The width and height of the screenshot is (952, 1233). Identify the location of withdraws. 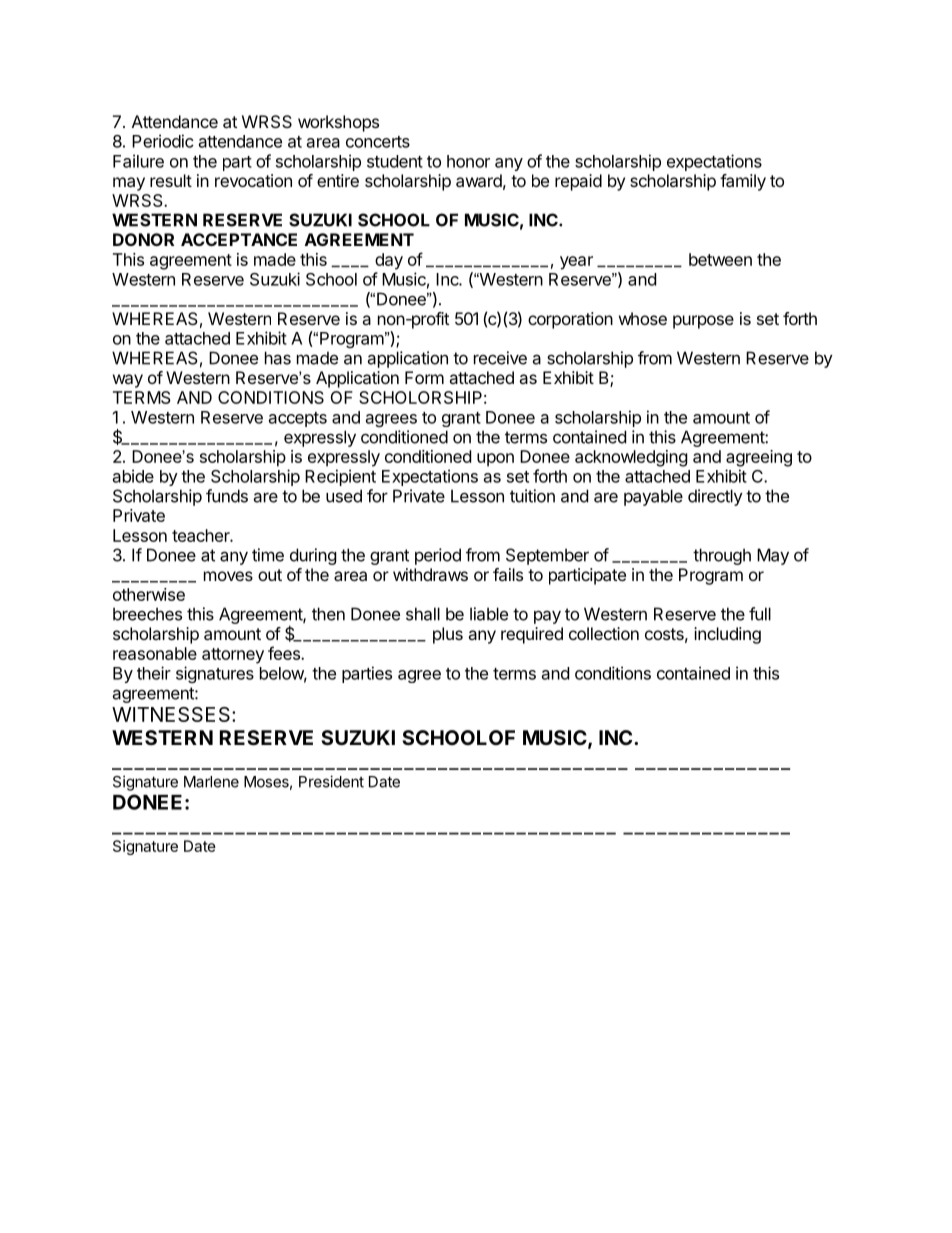
(430, 574).
